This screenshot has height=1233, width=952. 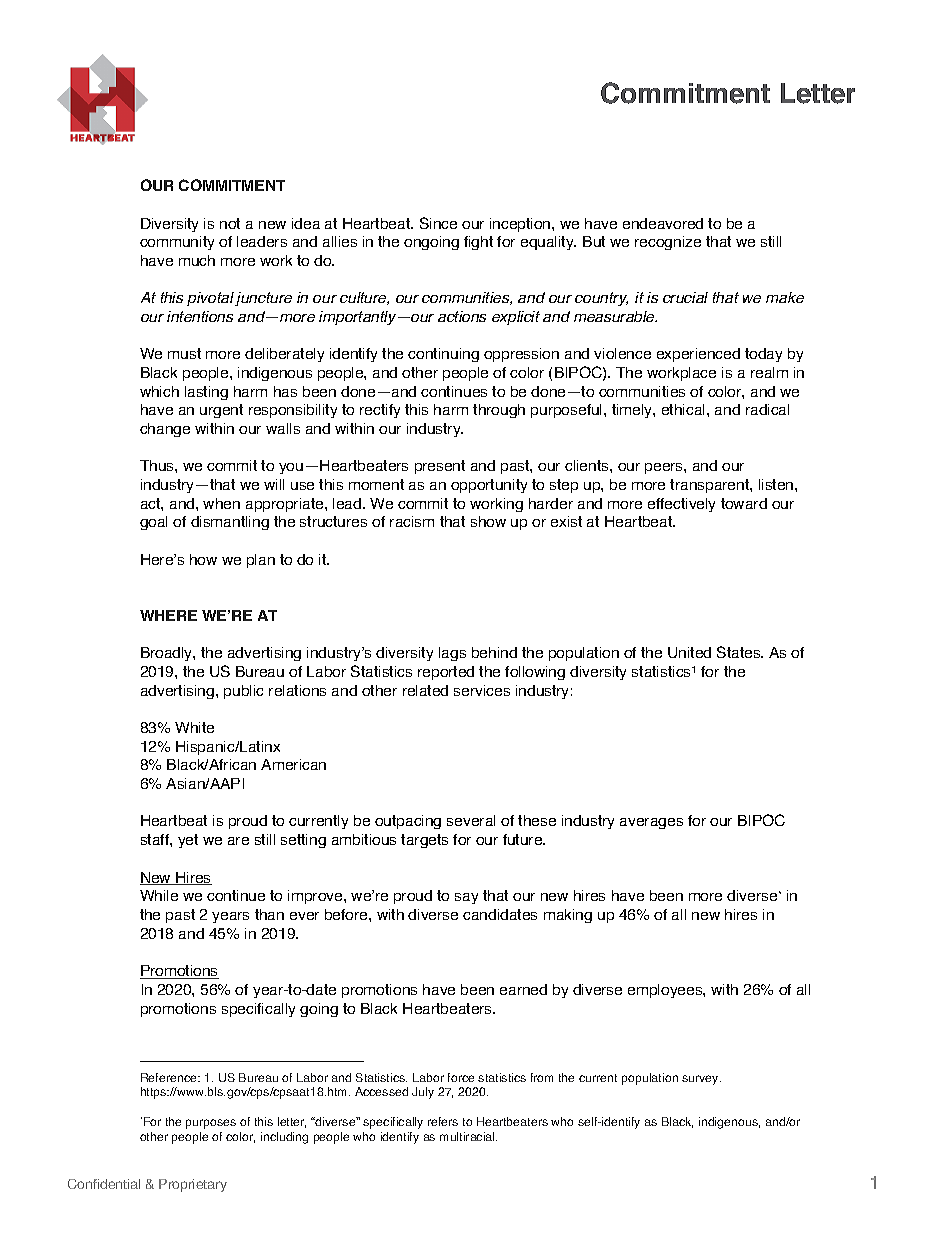 What do you see at coordinates (681, 505) in the screenshot?
I see `effectively` at bounding box center [681, 505].
